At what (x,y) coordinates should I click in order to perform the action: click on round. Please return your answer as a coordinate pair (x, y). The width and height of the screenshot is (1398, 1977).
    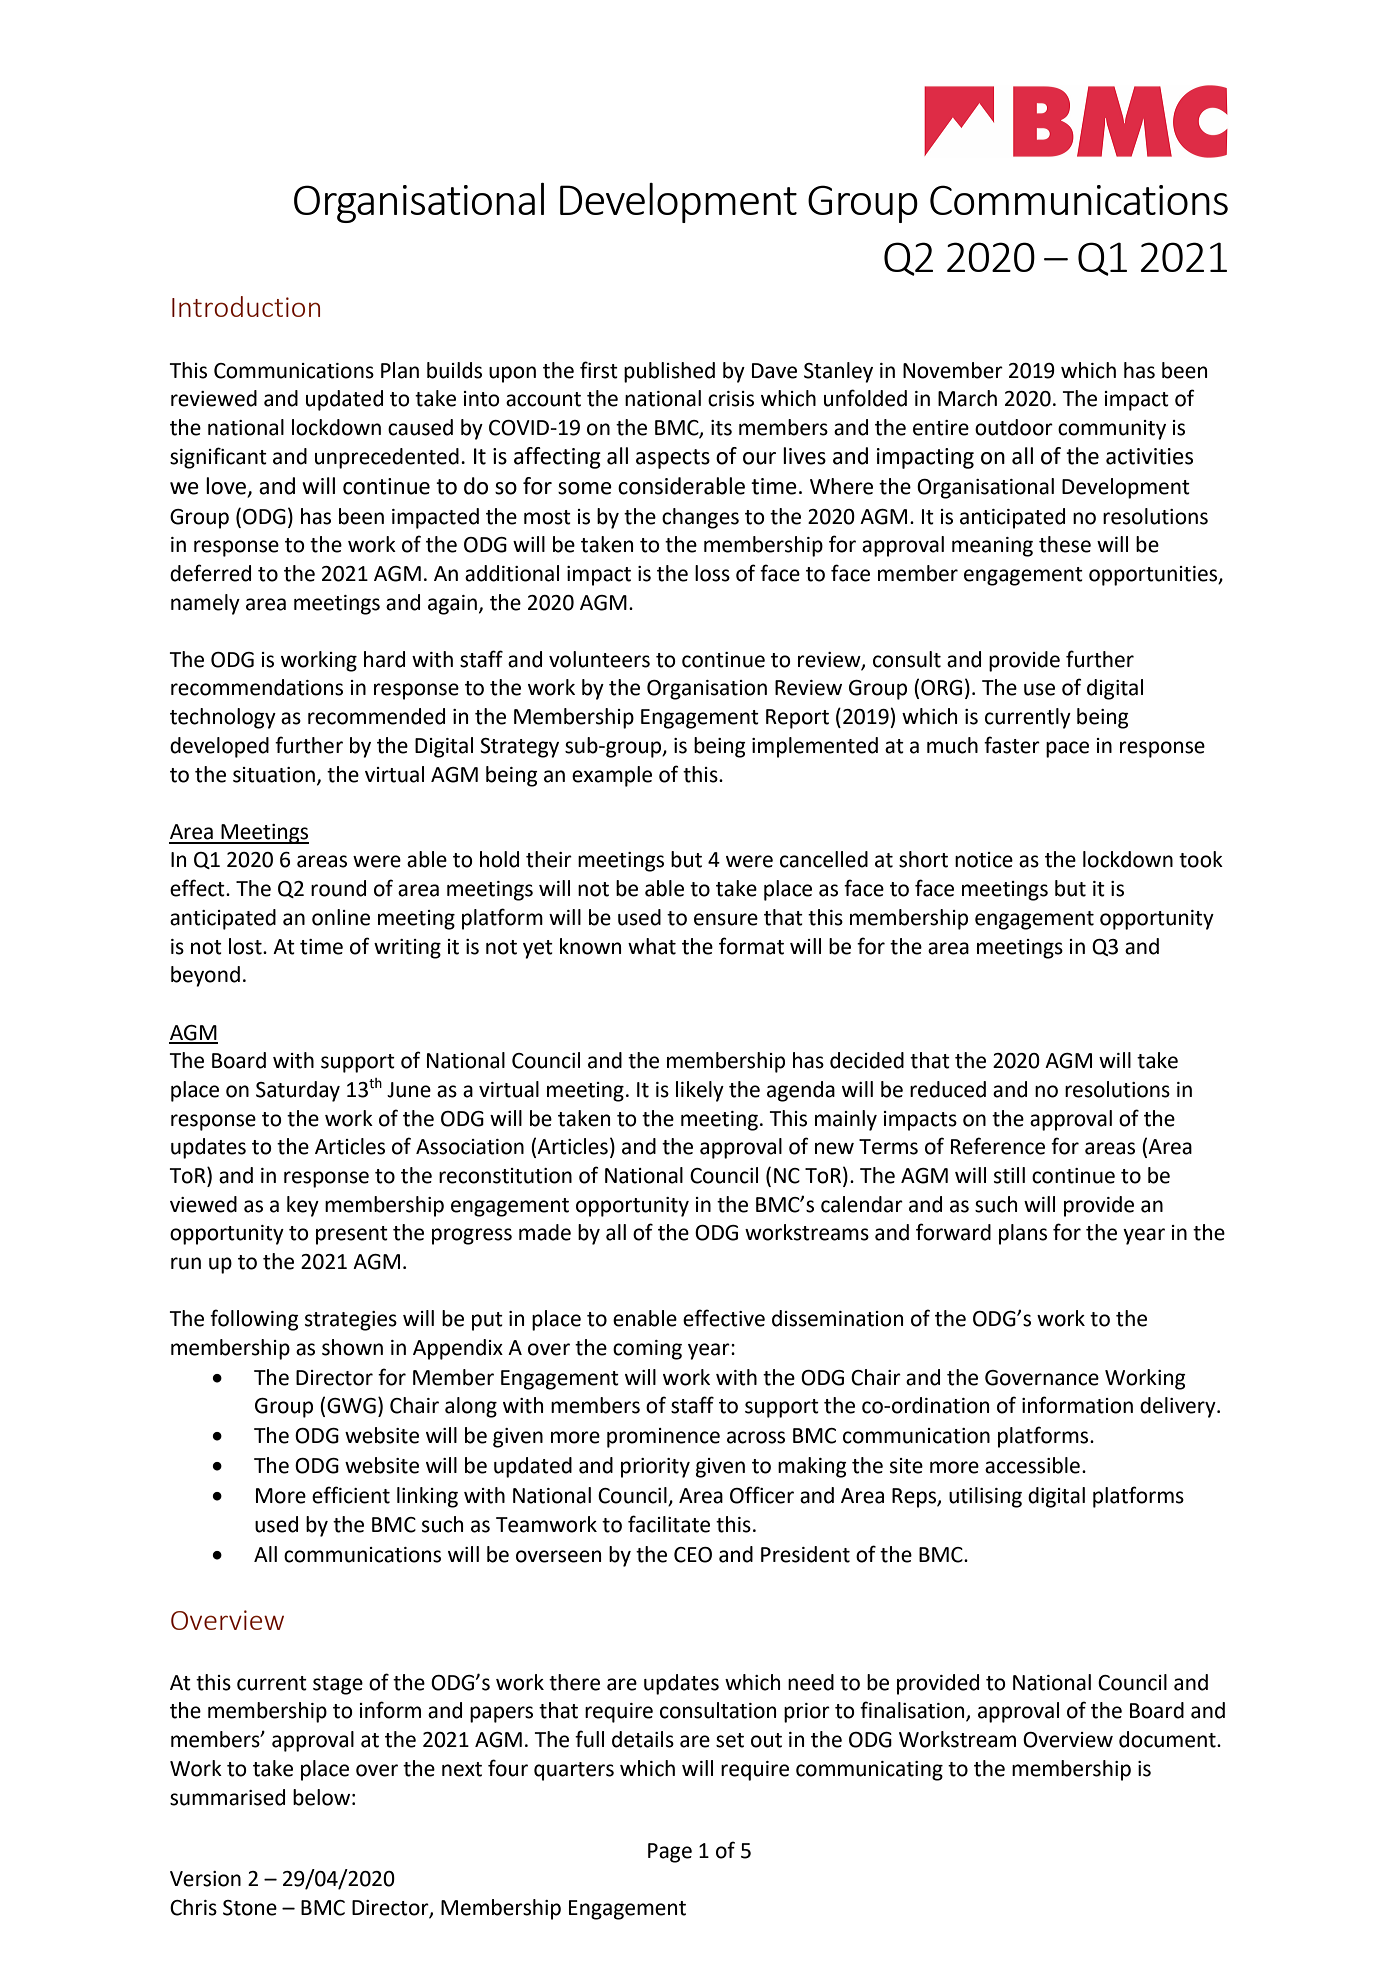
    Looking at the image, I should click on (338, 888).
